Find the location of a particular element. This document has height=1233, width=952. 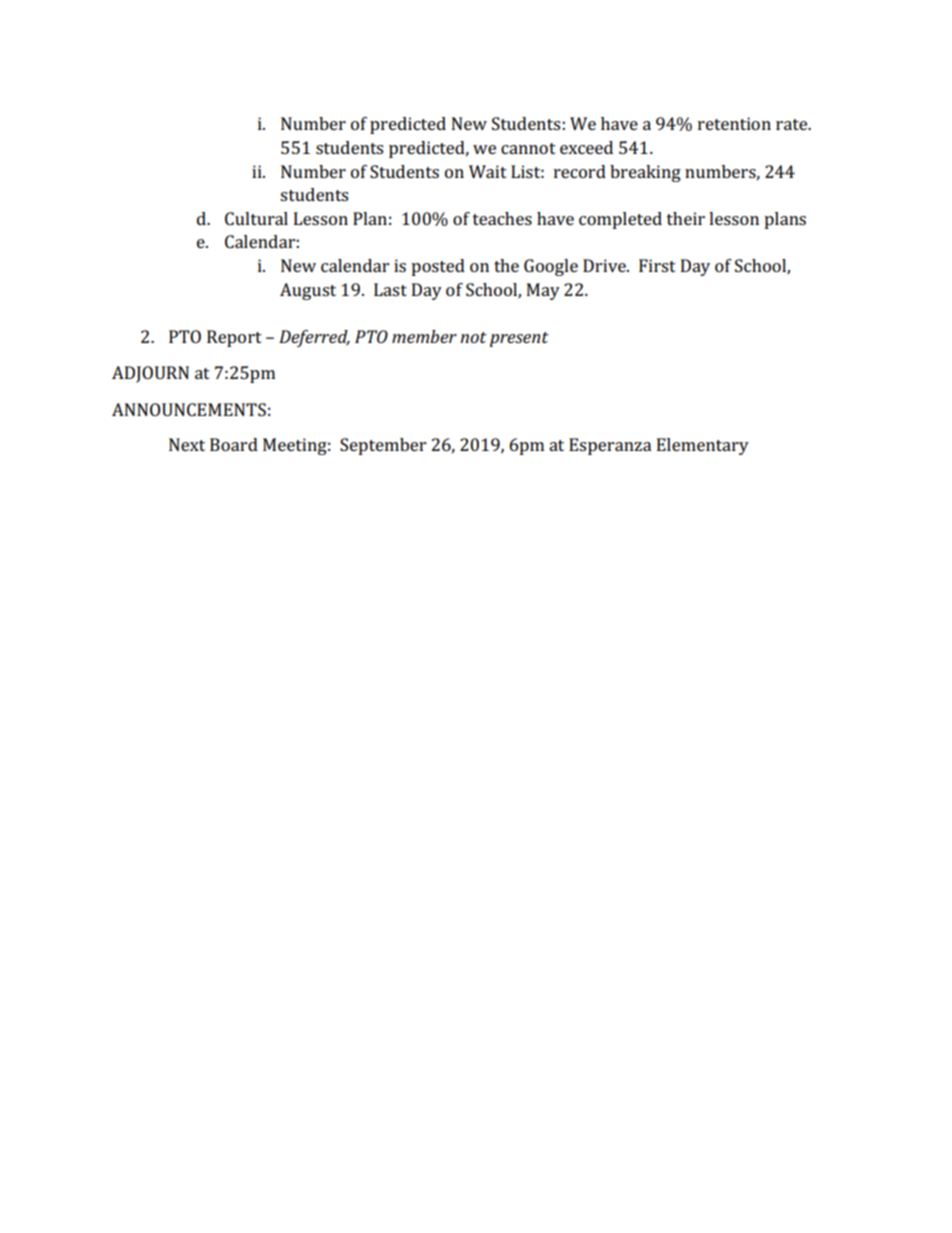

cannot is located at coordinates (528, 148).
